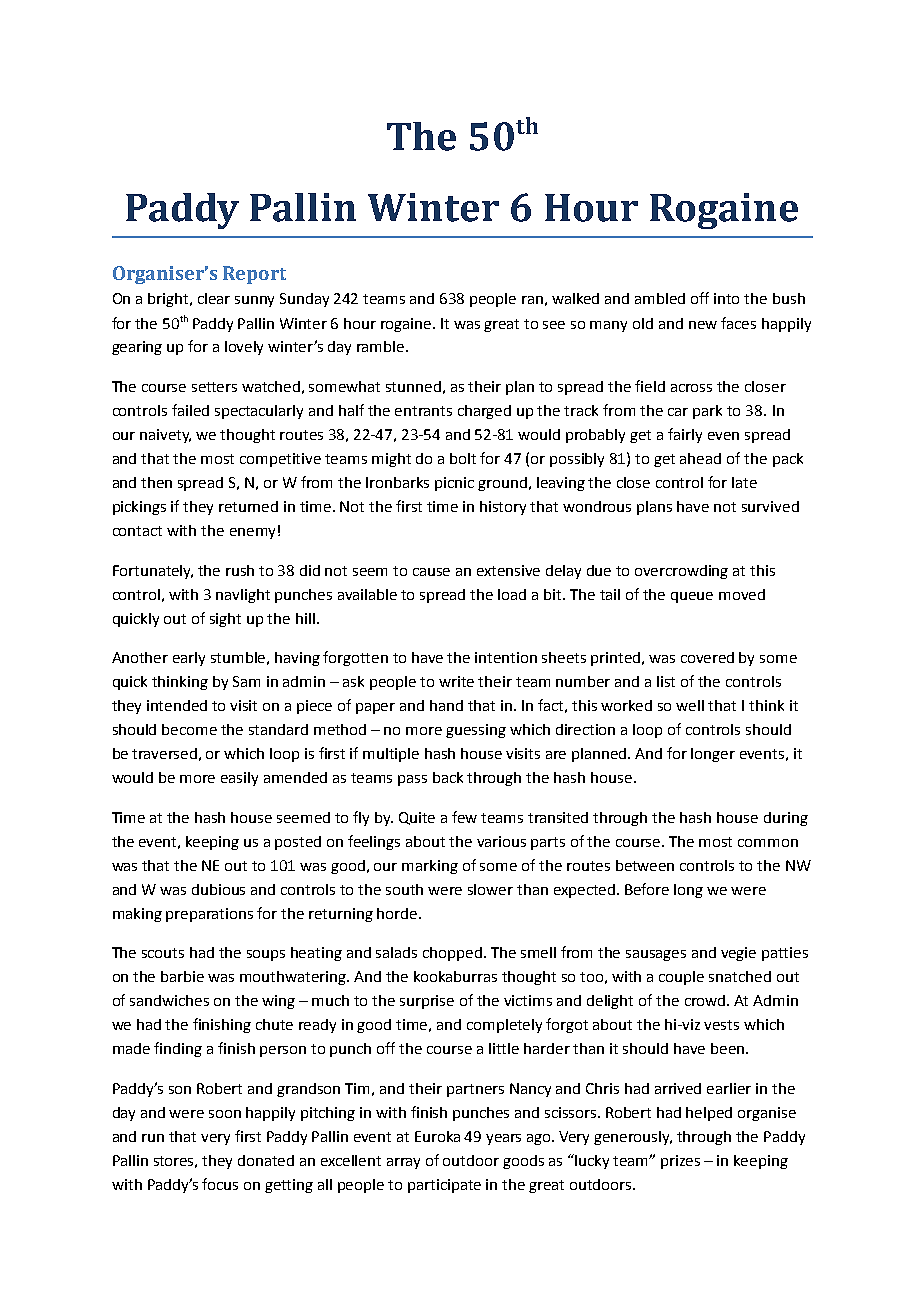  I want to click on surprise, so click(427, 1002).
